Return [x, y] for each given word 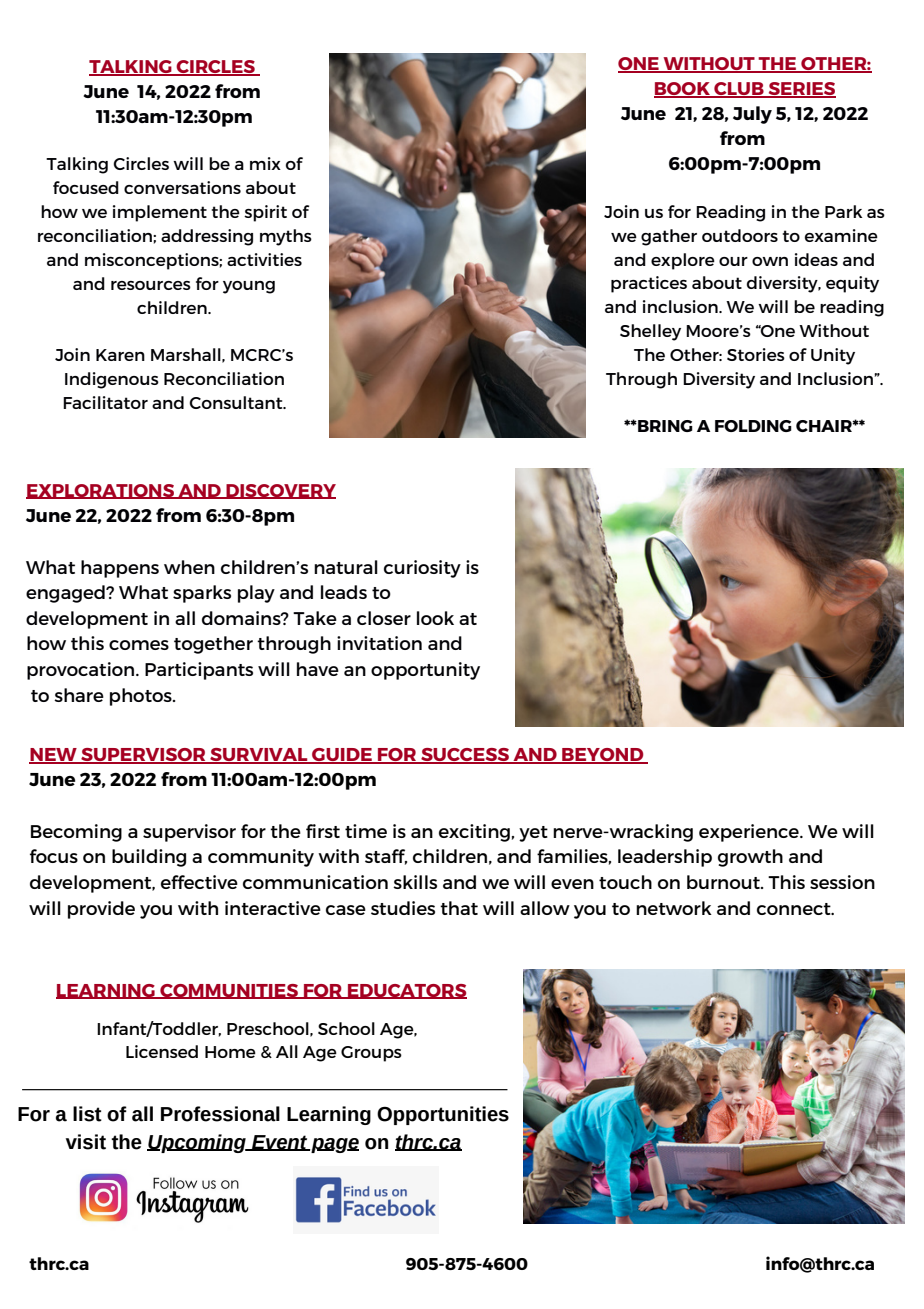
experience [750, 833]
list [87, 1114]
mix [265, 163]
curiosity [422, 569]
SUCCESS [465, 755]
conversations [182, 187]
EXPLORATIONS [101, 491]
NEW [54, 755]
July [752, 115]
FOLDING [753, 426]
